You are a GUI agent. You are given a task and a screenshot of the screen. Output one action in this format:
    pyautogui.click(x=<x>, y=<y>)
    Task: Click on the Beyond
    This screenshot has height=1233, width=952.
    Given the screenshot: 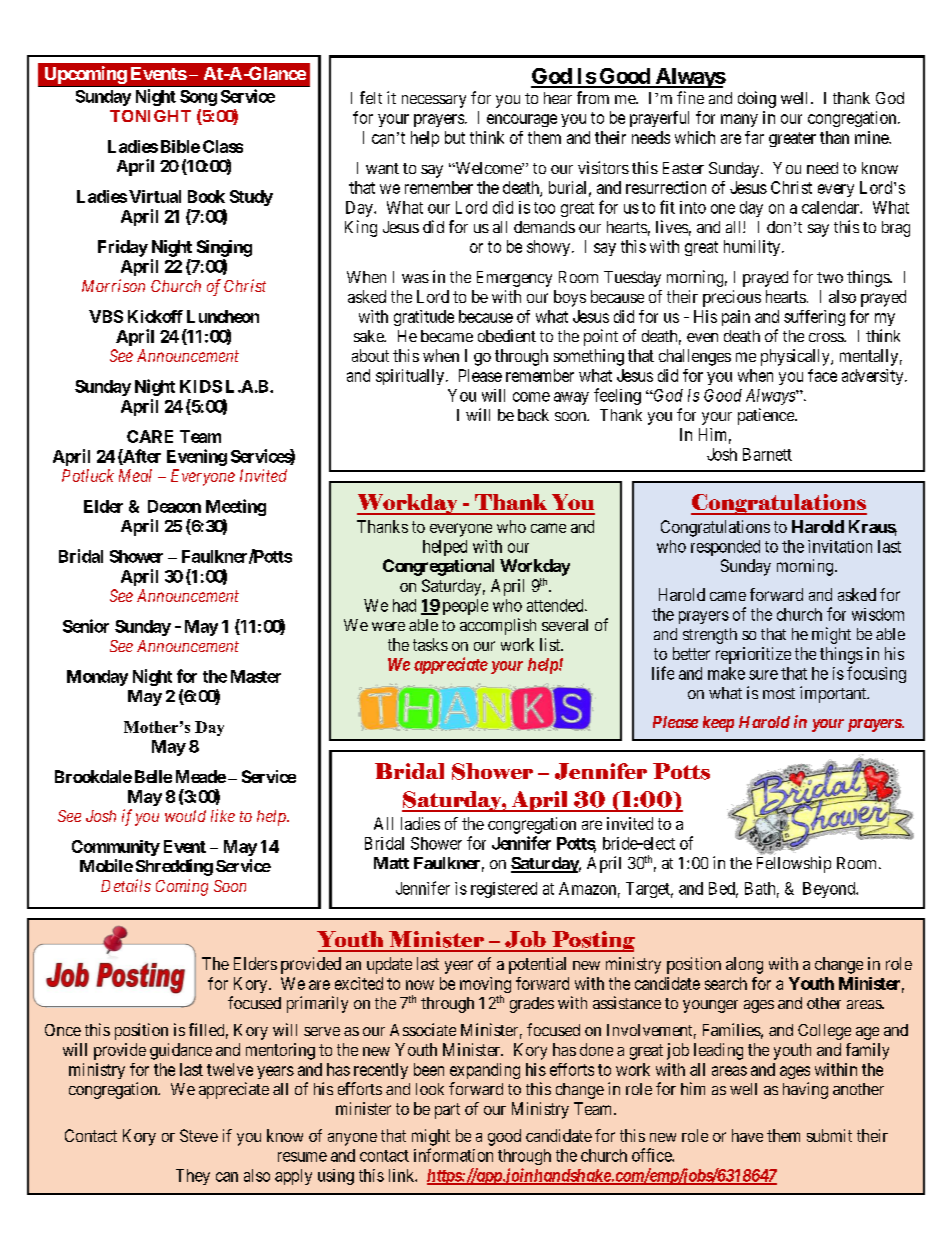 What is the action you would take?
    pyautogui.click(x=830, y=890)
